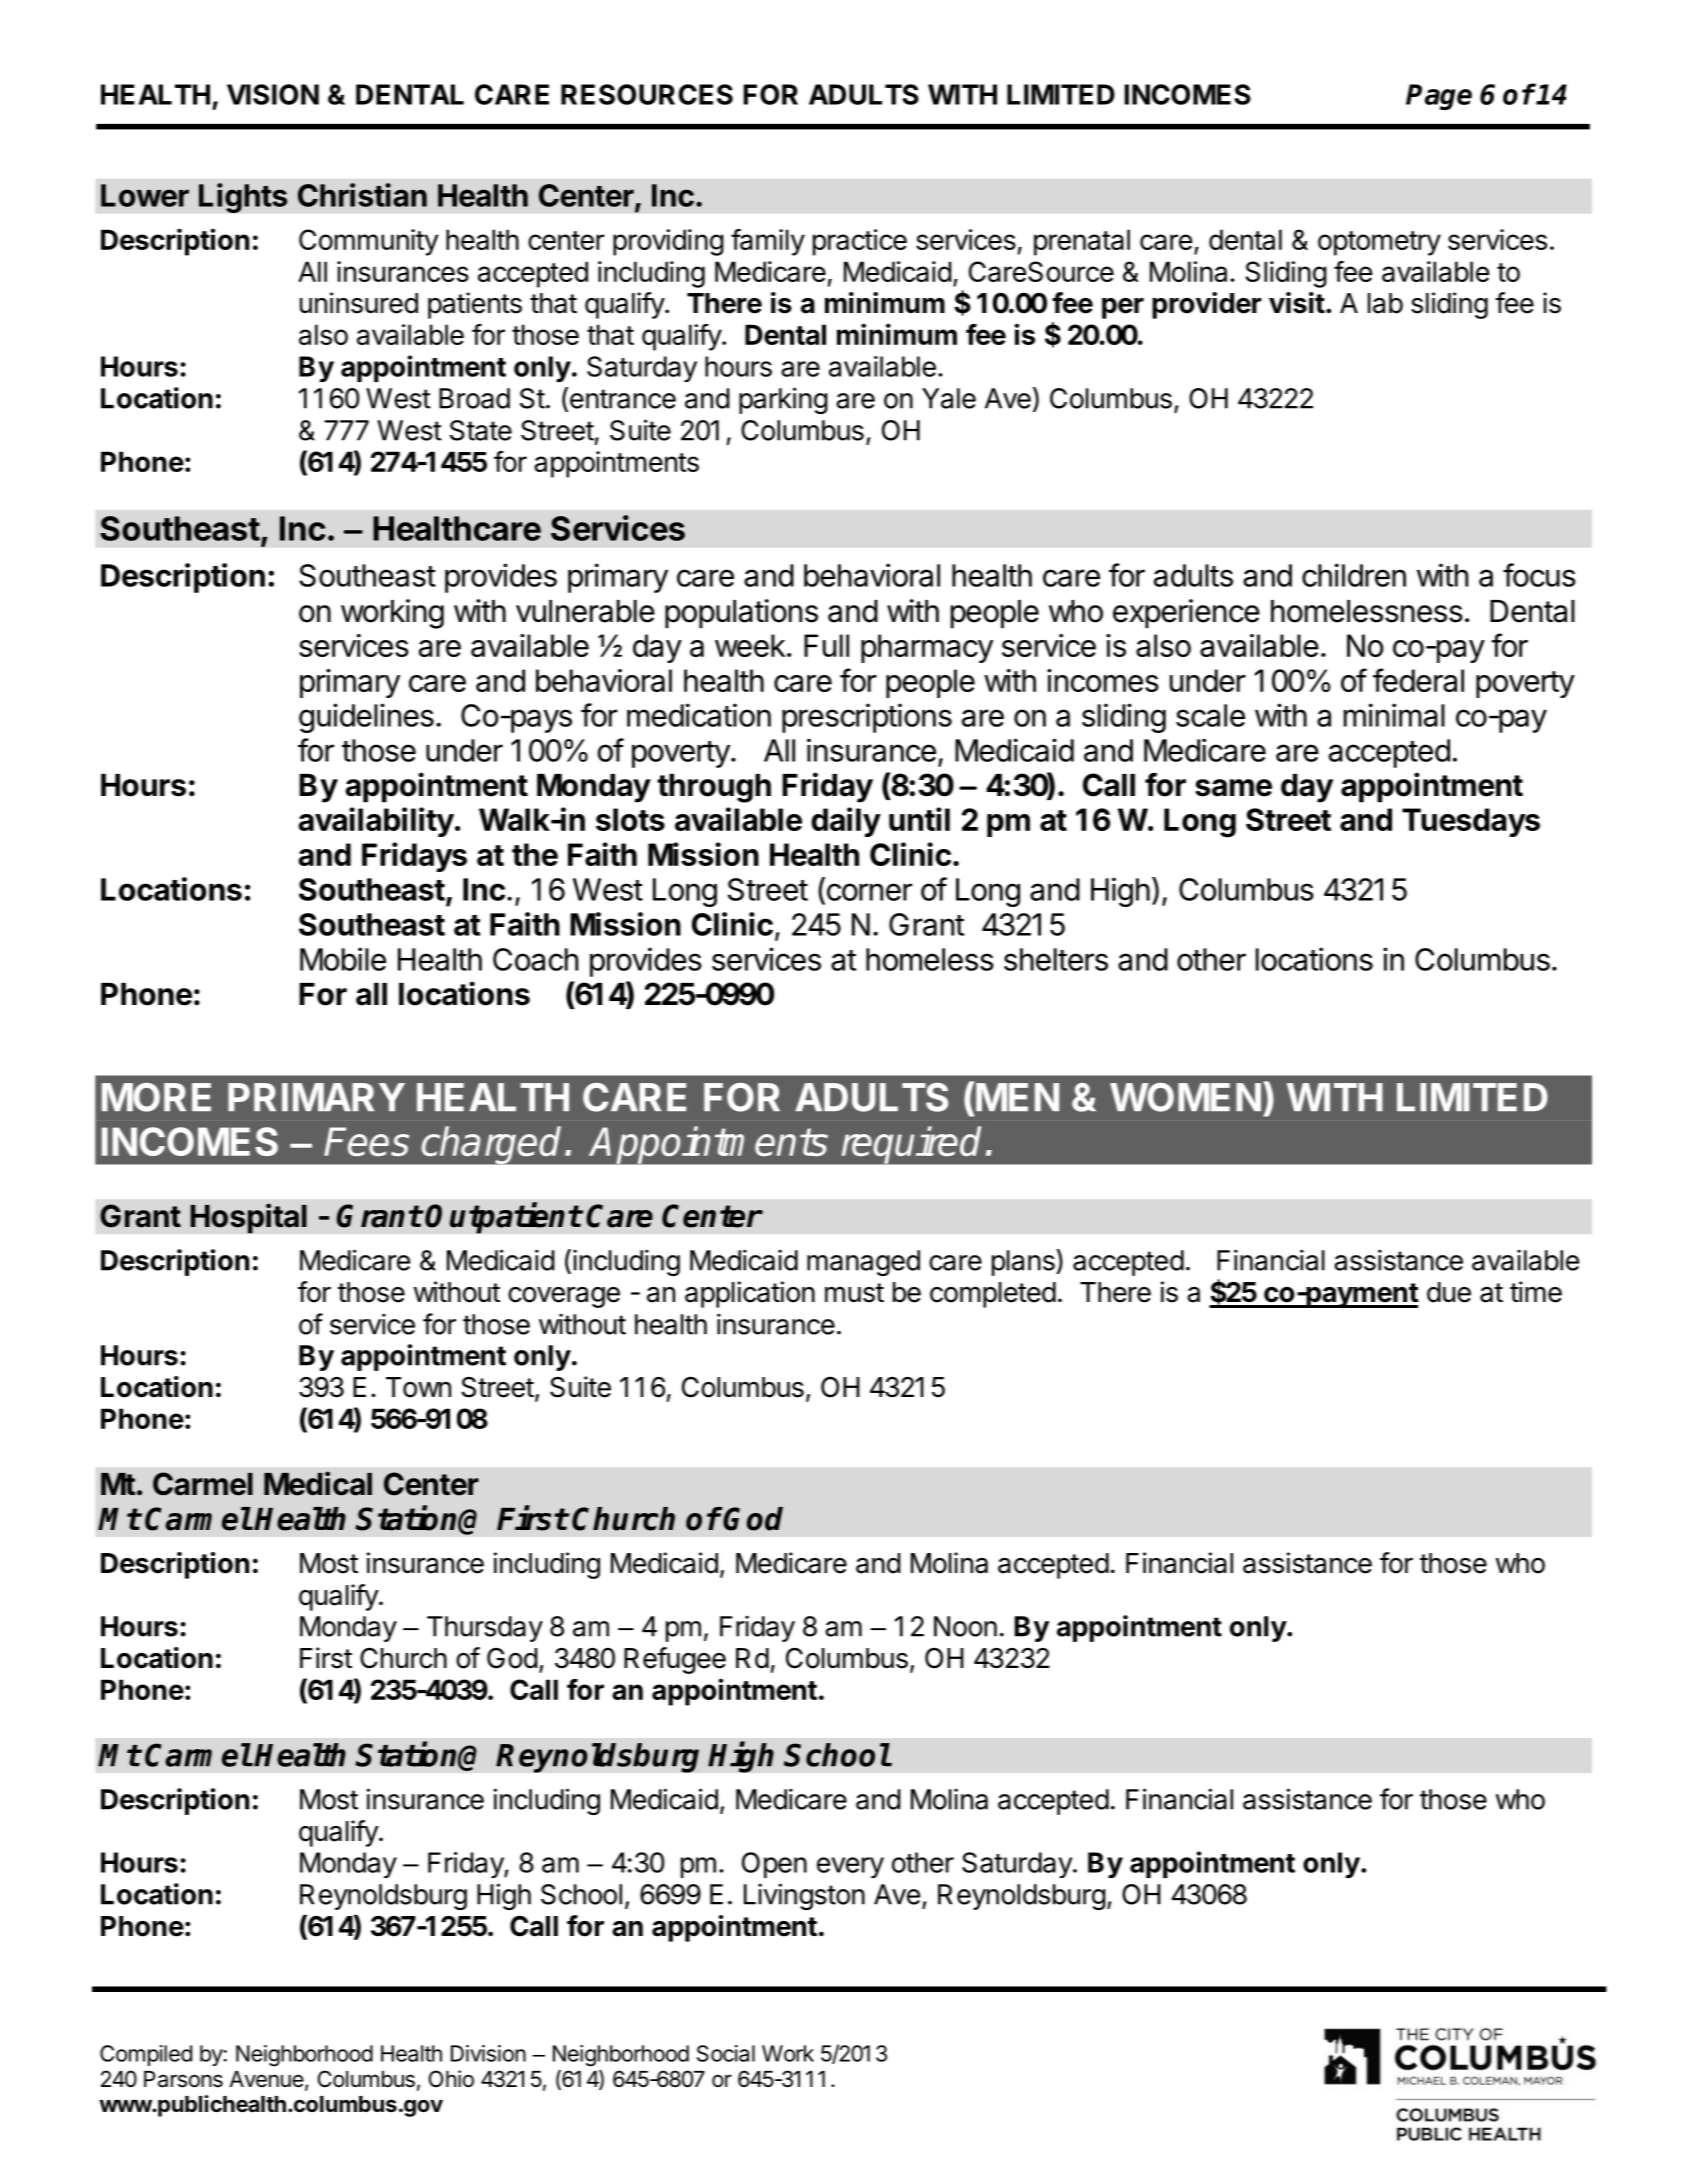  Describe the element at coordinates (362, 195) in the page. I see `Christian` at that location.
